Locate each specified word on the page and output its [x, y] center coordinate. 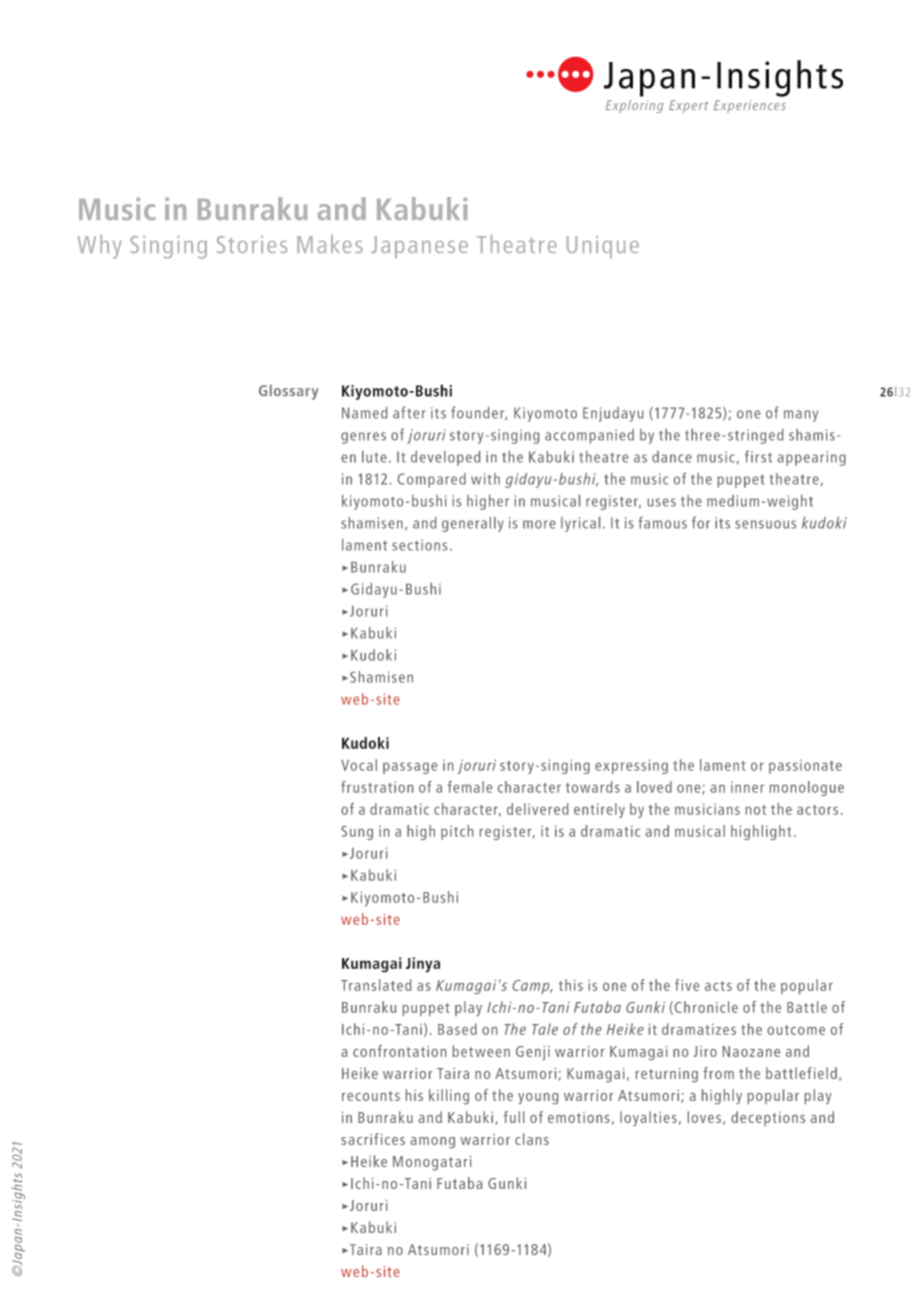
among [432, 1143]
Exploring [634, 106]
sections [419, 545]
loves [704, 1117]
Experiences [750, 106]
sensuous [765, 524]
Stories [252, 244]
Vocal [359, 765]
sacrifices [373, 1139]
